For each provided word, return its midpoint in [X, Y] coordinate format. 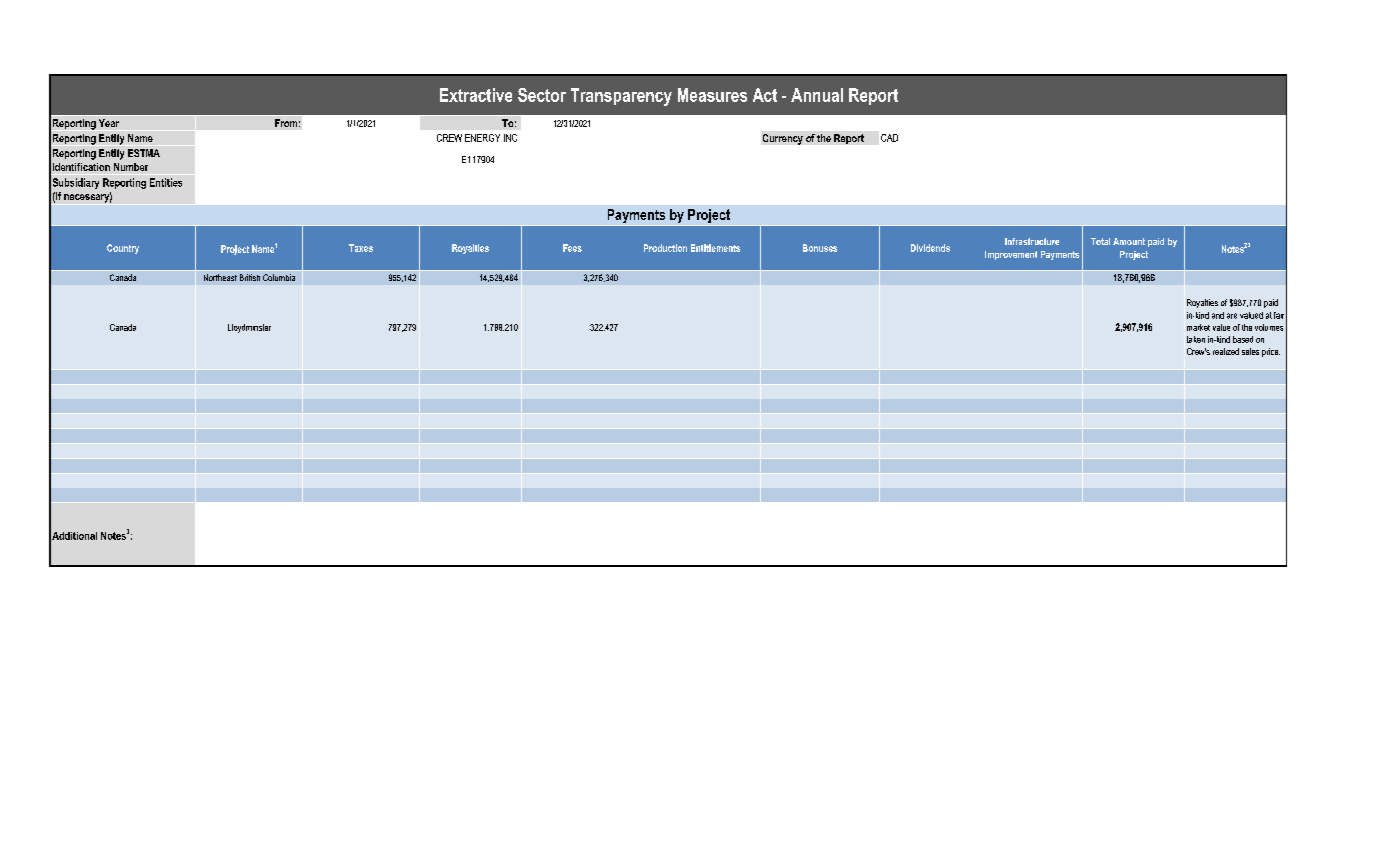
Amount [1129, 241]
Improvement [1011, 255]
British [250, 277]
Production [665, 248]
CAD [889, 138]
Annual [817, 95]
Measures [712, 95]
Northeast [220, 277]
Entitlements [715, 248]
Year [109, 123]
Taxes [361, 248]
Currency [783, 139]
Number [131, 167]
